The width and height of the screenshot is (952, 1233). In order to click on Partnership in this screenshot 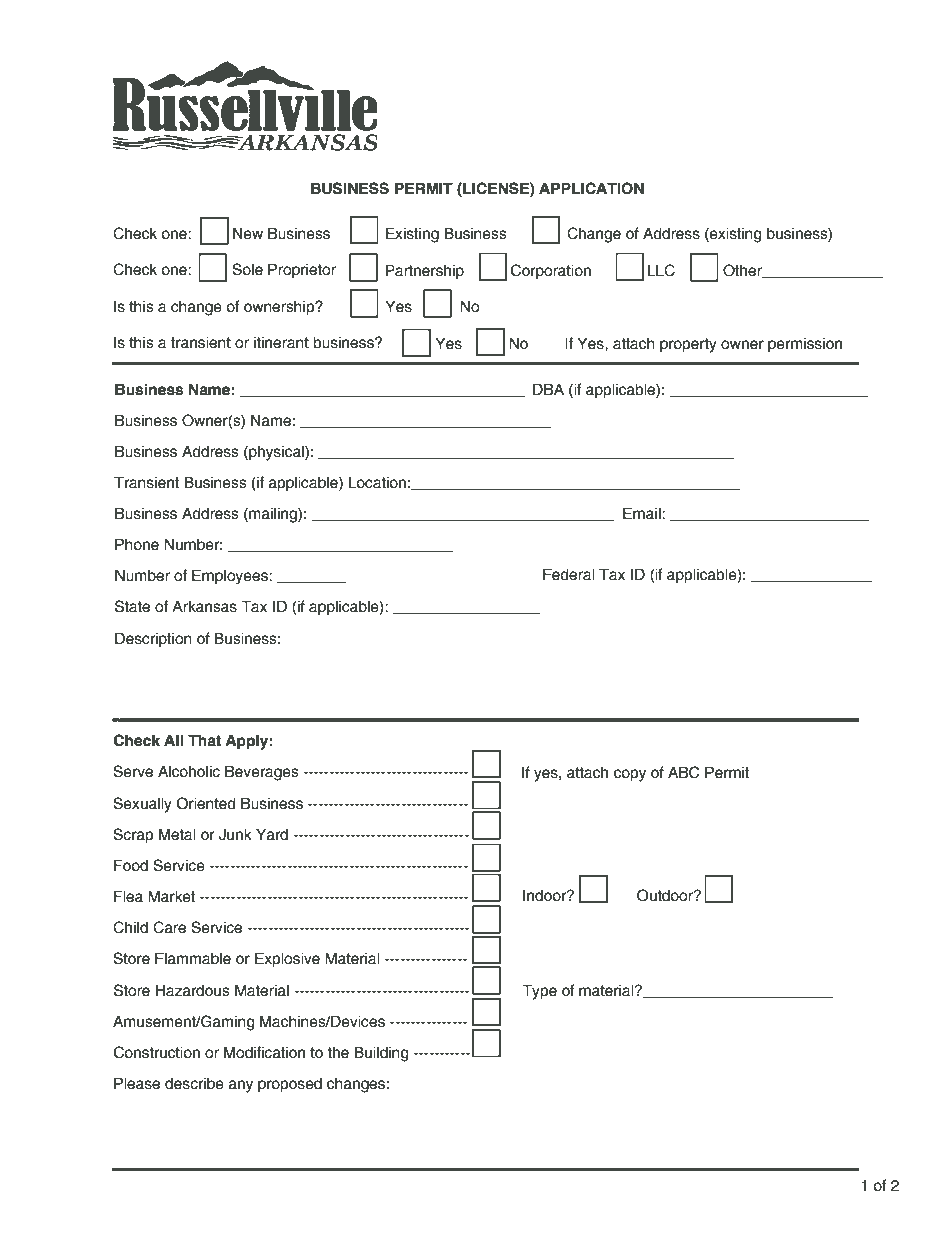, I will do `click(425, 271)`.
